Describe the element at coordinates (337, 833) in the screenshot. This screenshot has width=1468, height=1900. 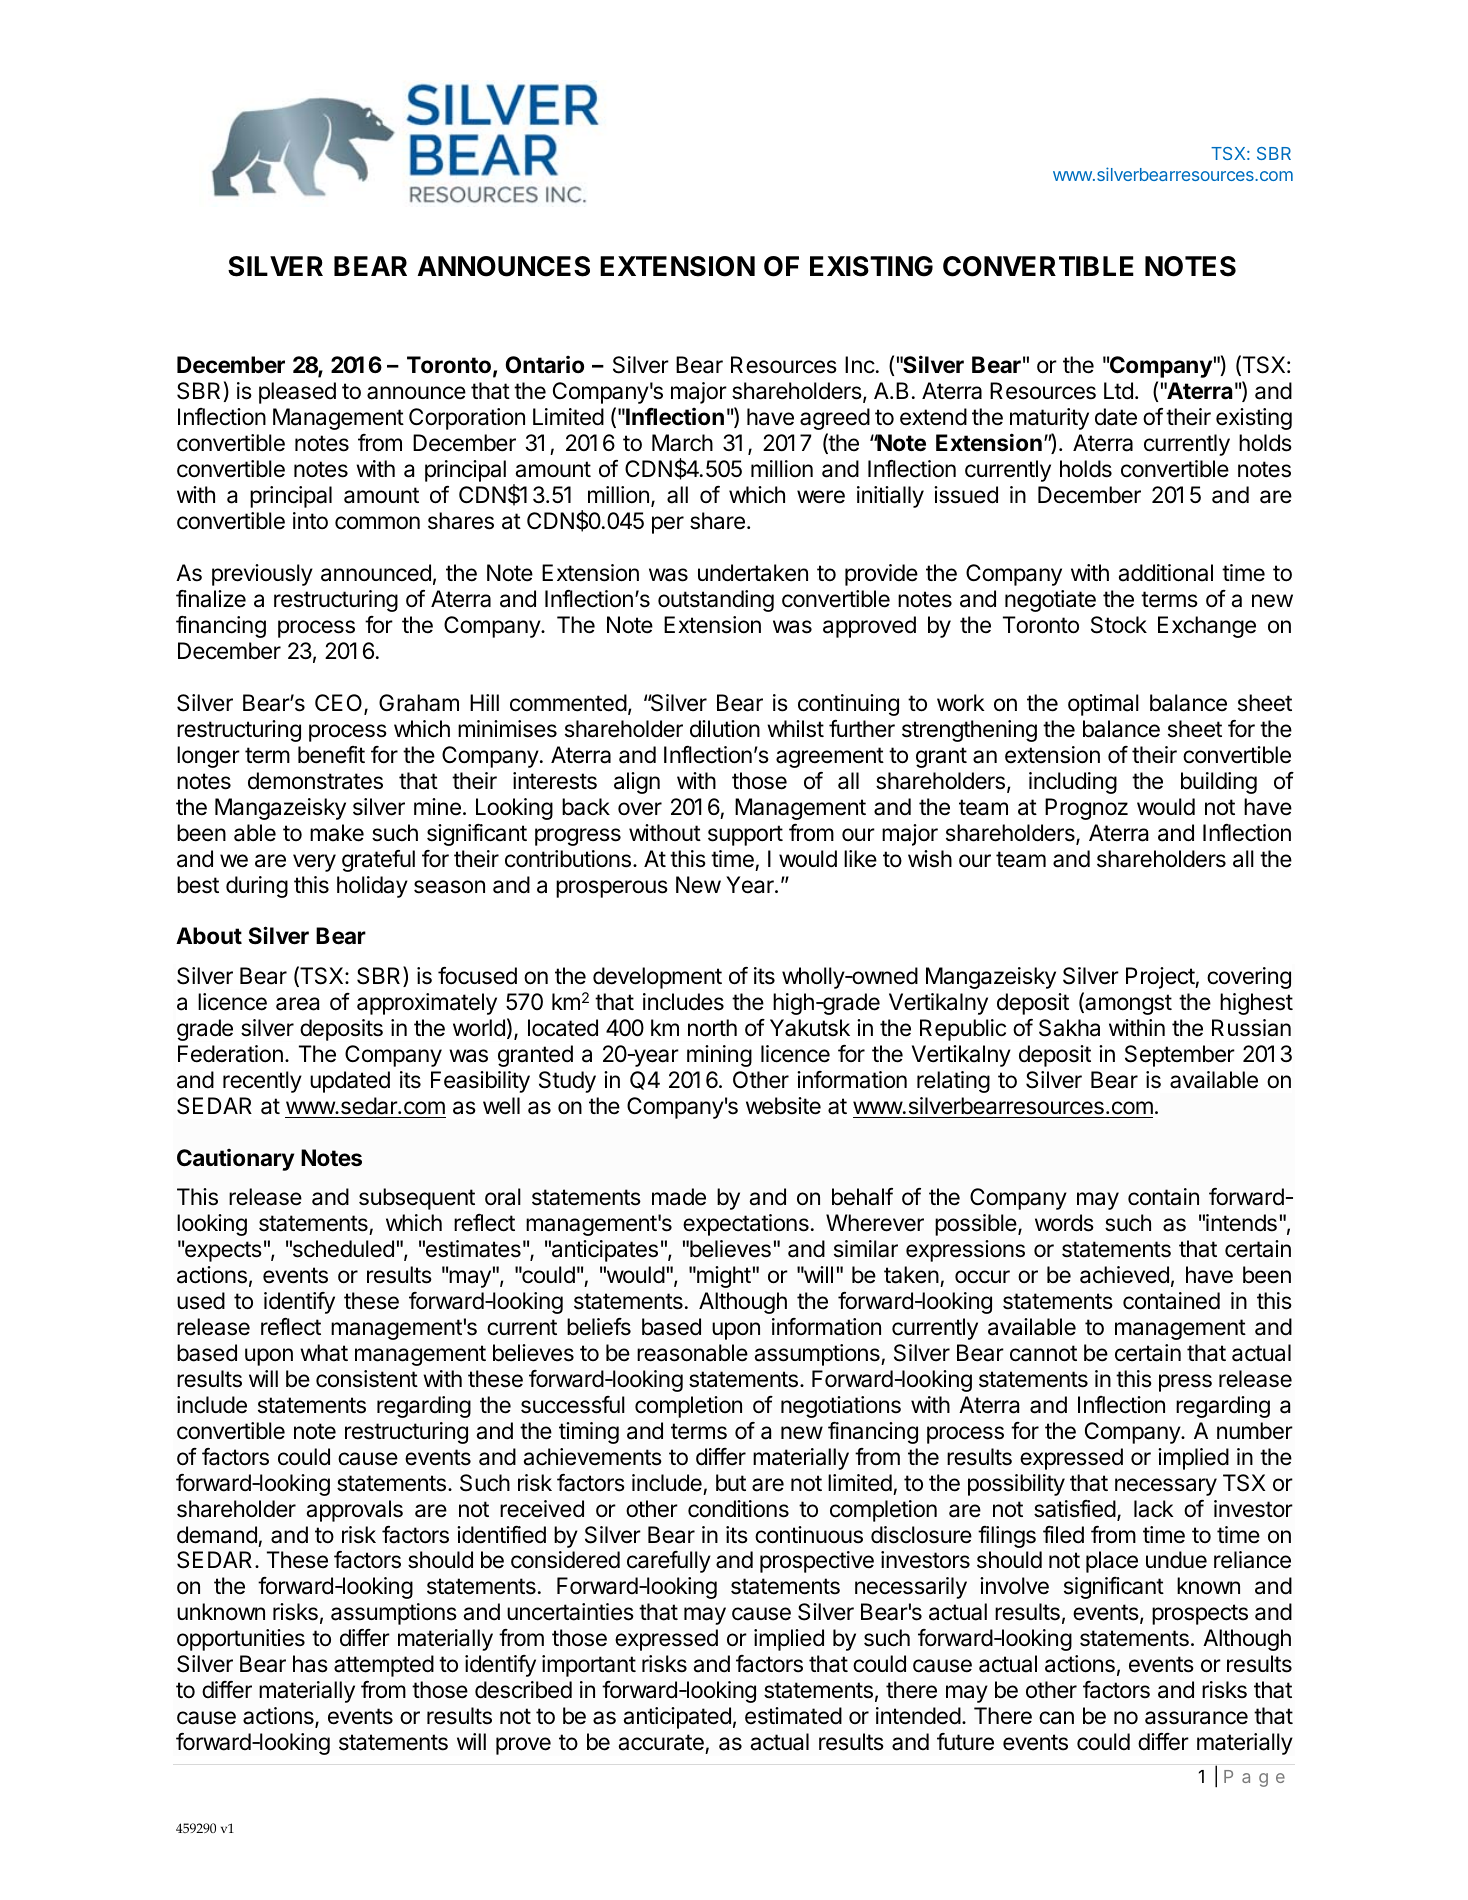
I see `make` at that location.
